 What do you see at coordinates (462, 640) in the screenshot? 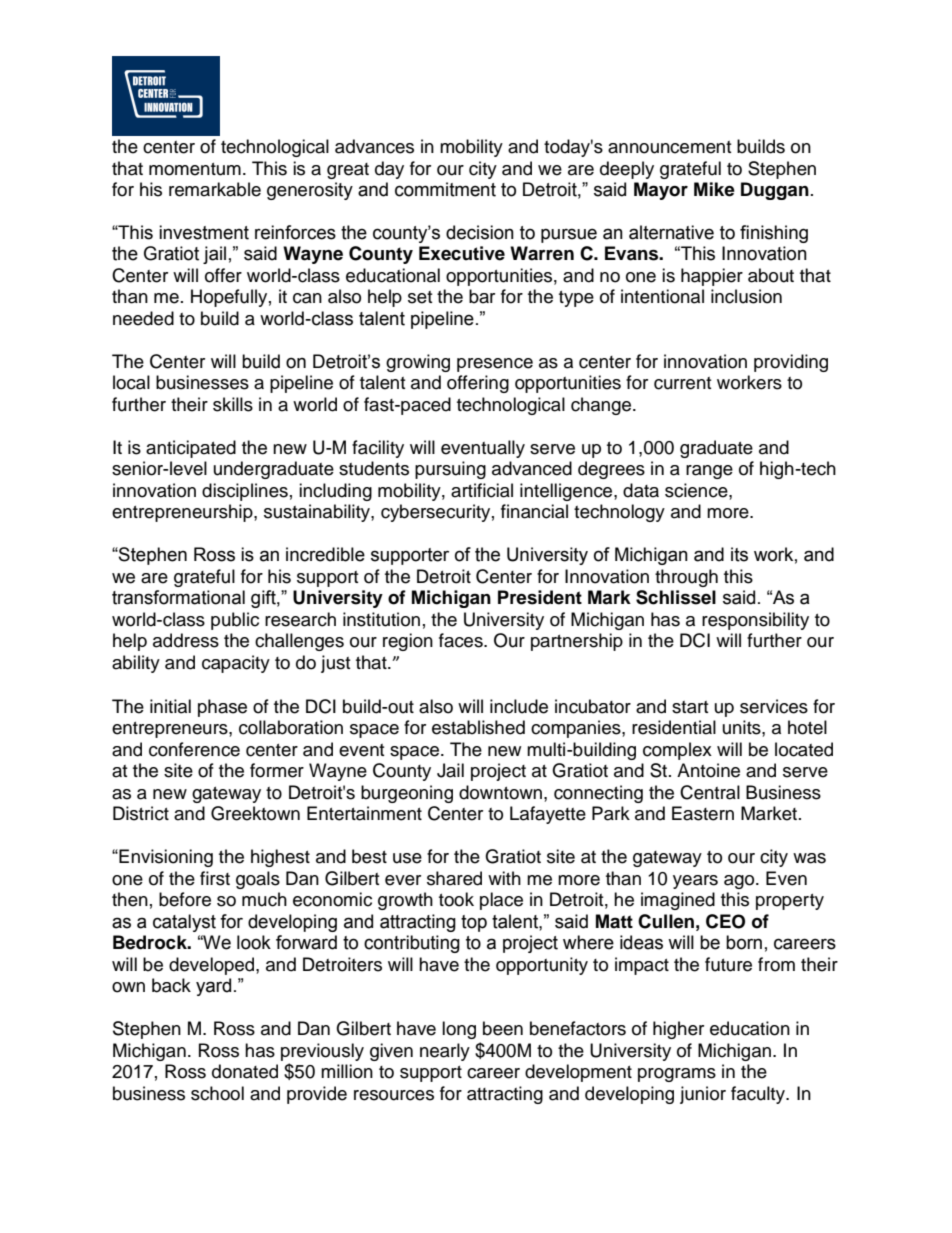
I see `faces` at bounding box center [462, 640].
